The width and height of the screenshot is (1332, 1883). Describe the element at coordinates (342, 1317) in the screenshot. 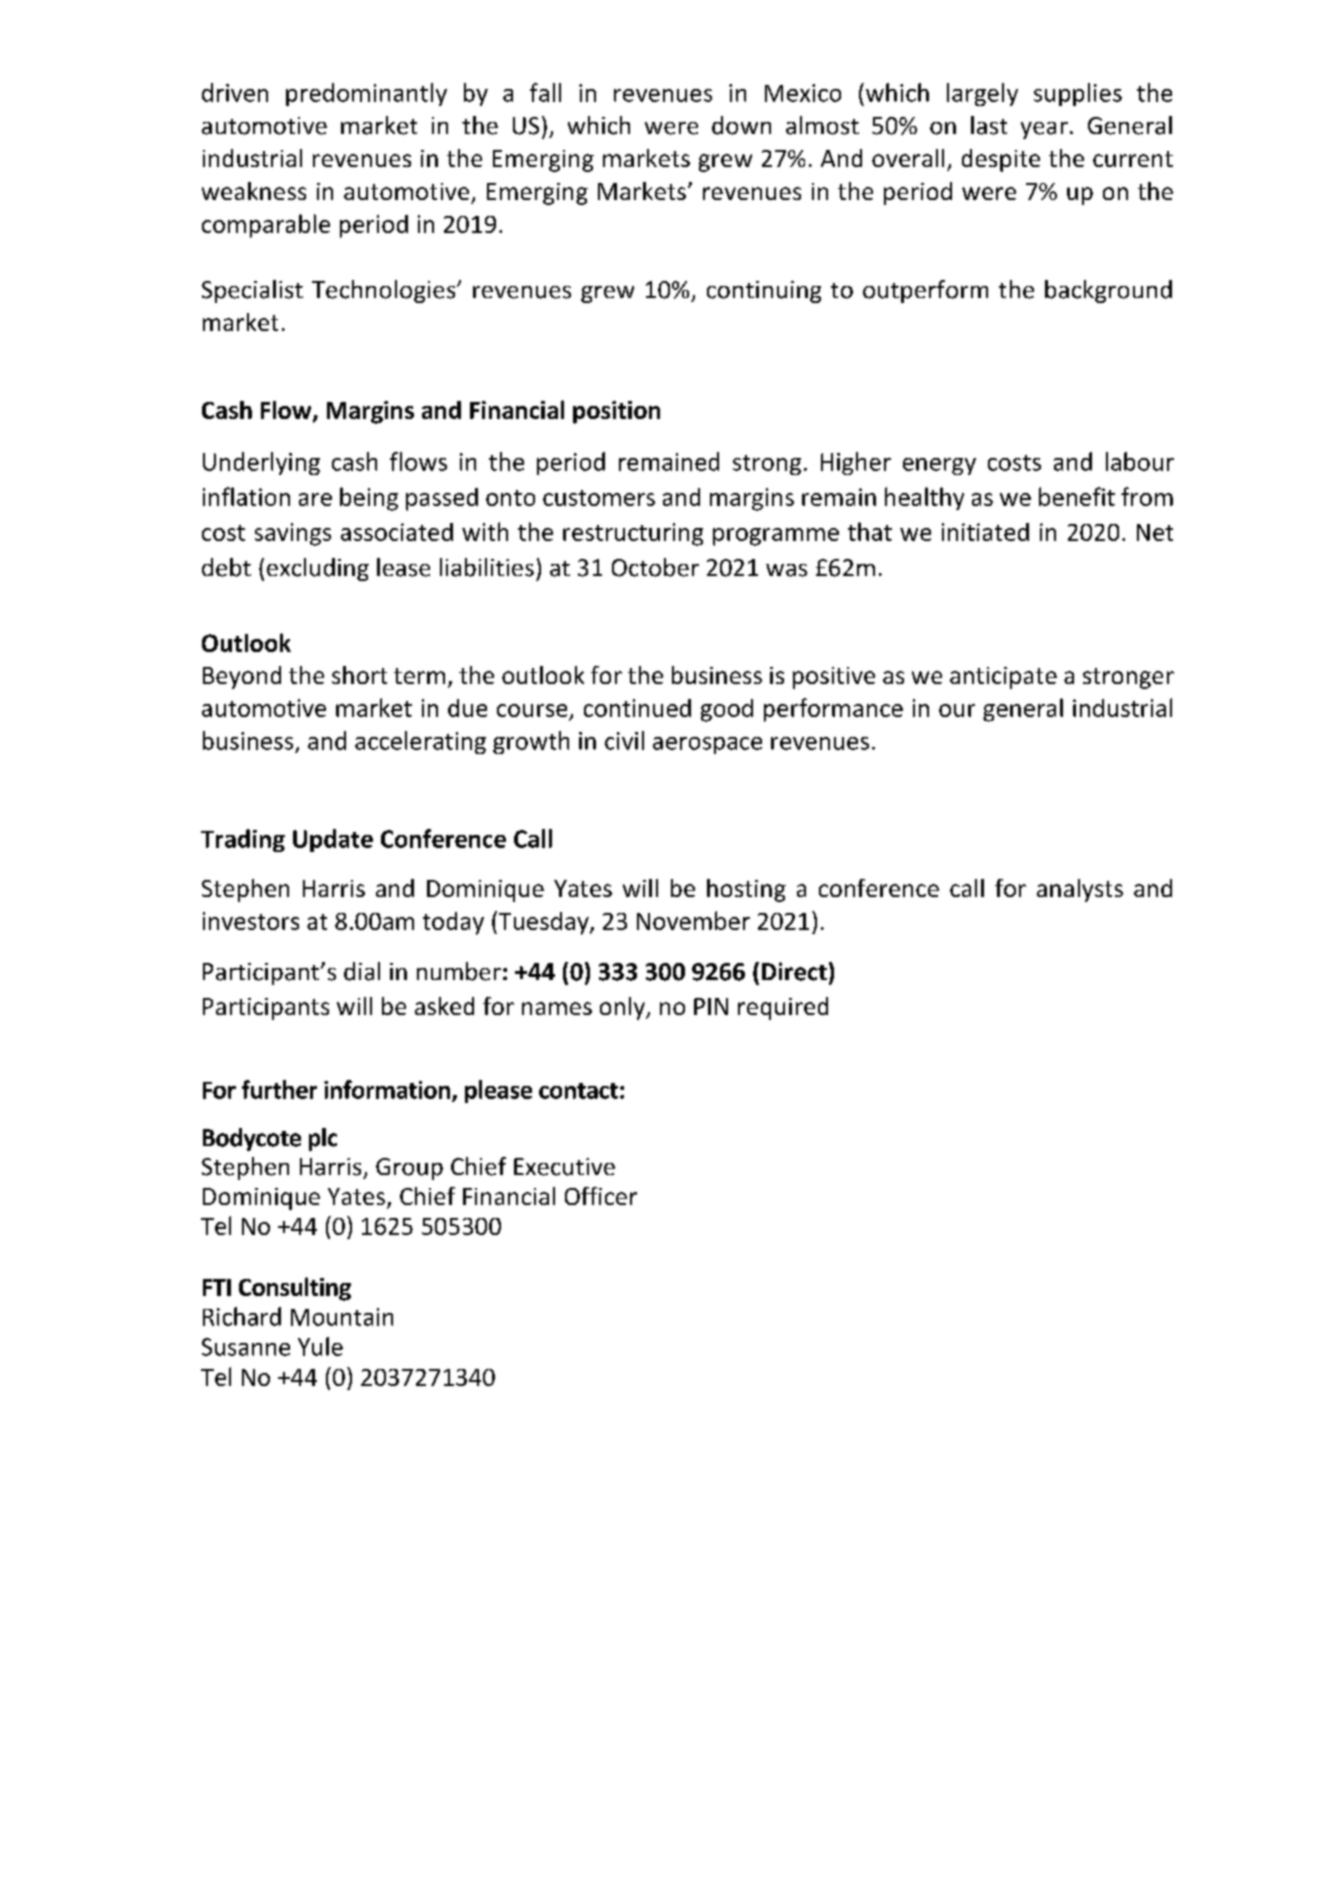

I see `Mountain` at that location.
